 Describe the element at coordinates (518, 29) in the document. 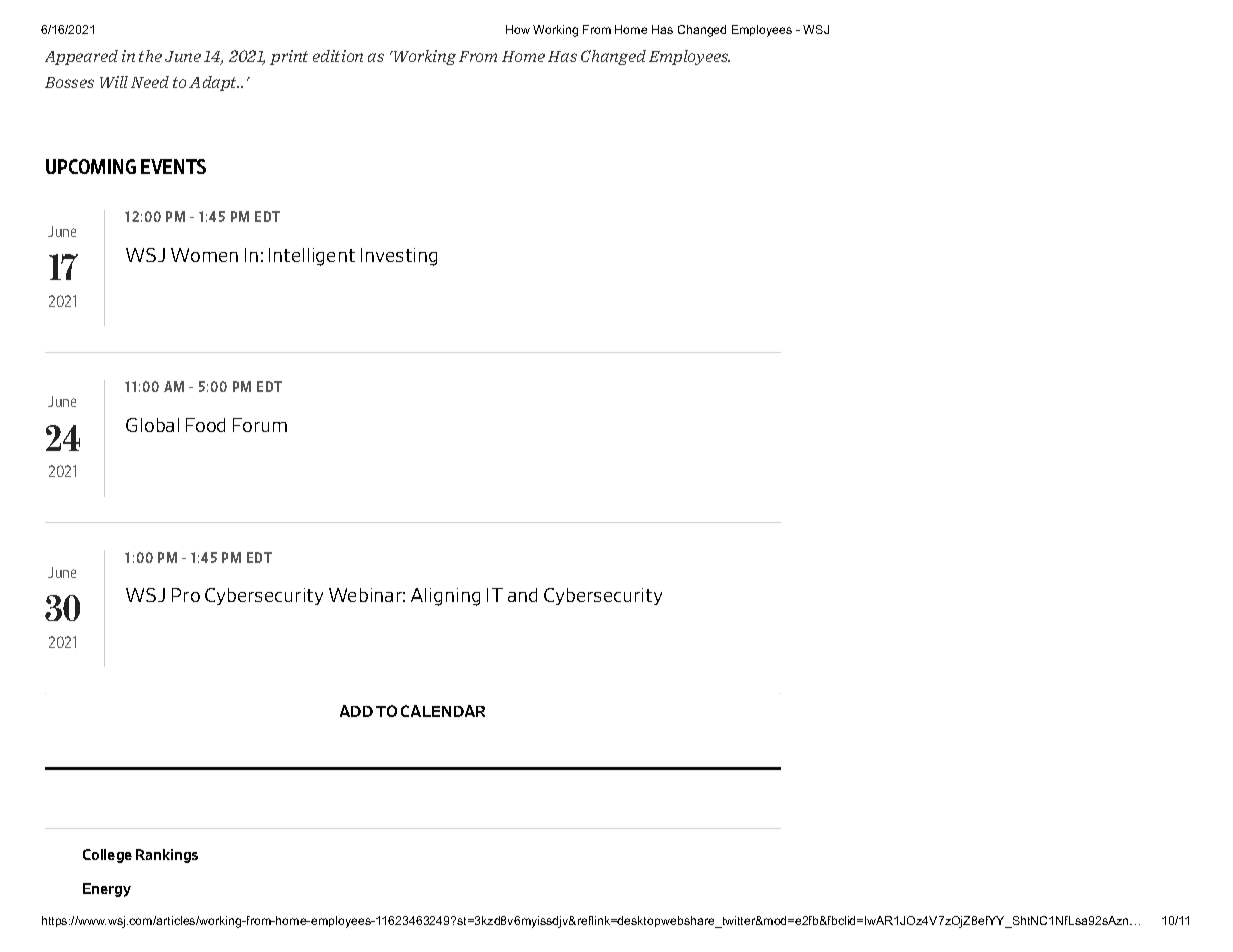

I see `How` at that location.
